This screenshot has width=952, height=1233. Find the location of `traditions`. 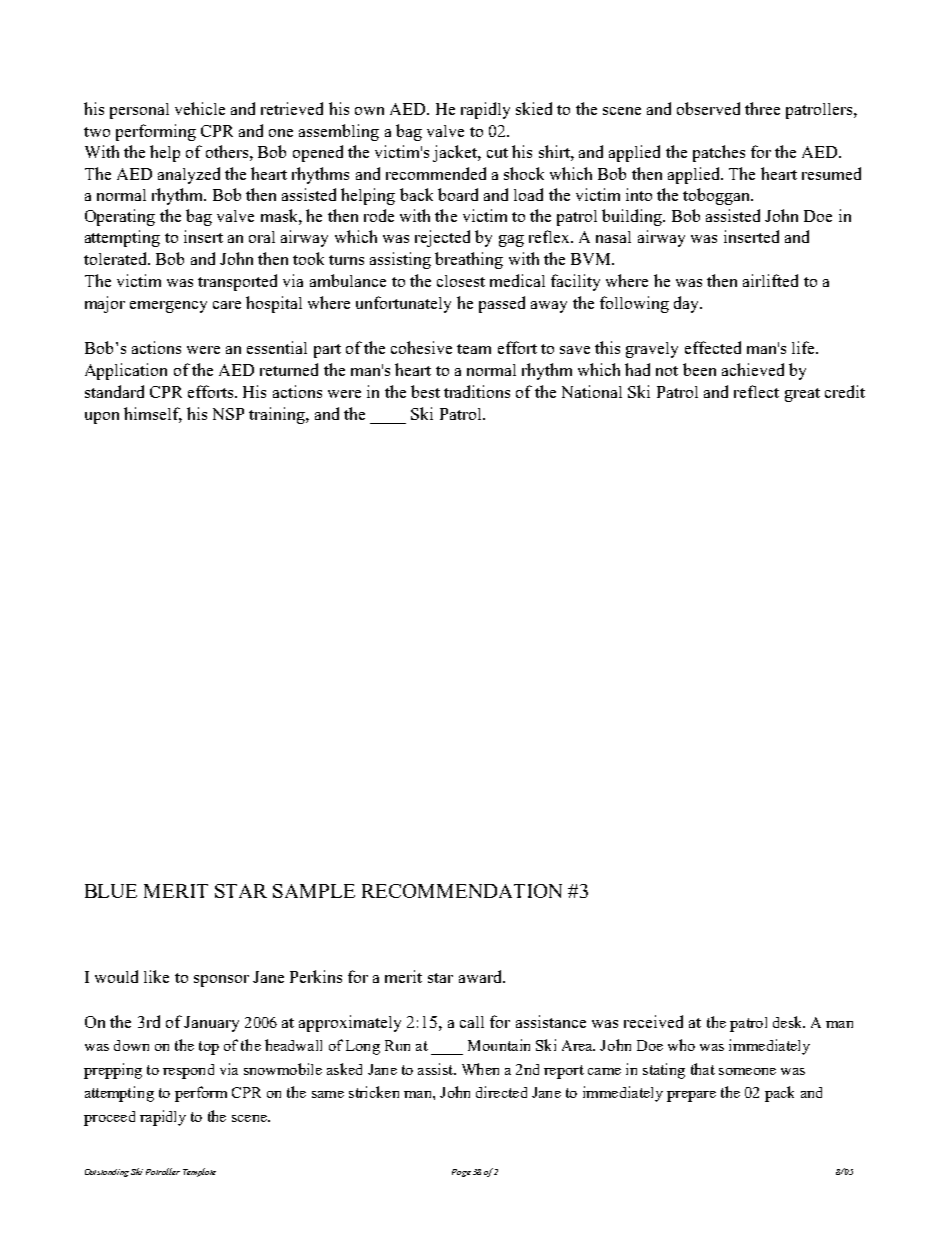

traditions is located at coordinates (477, 391).
